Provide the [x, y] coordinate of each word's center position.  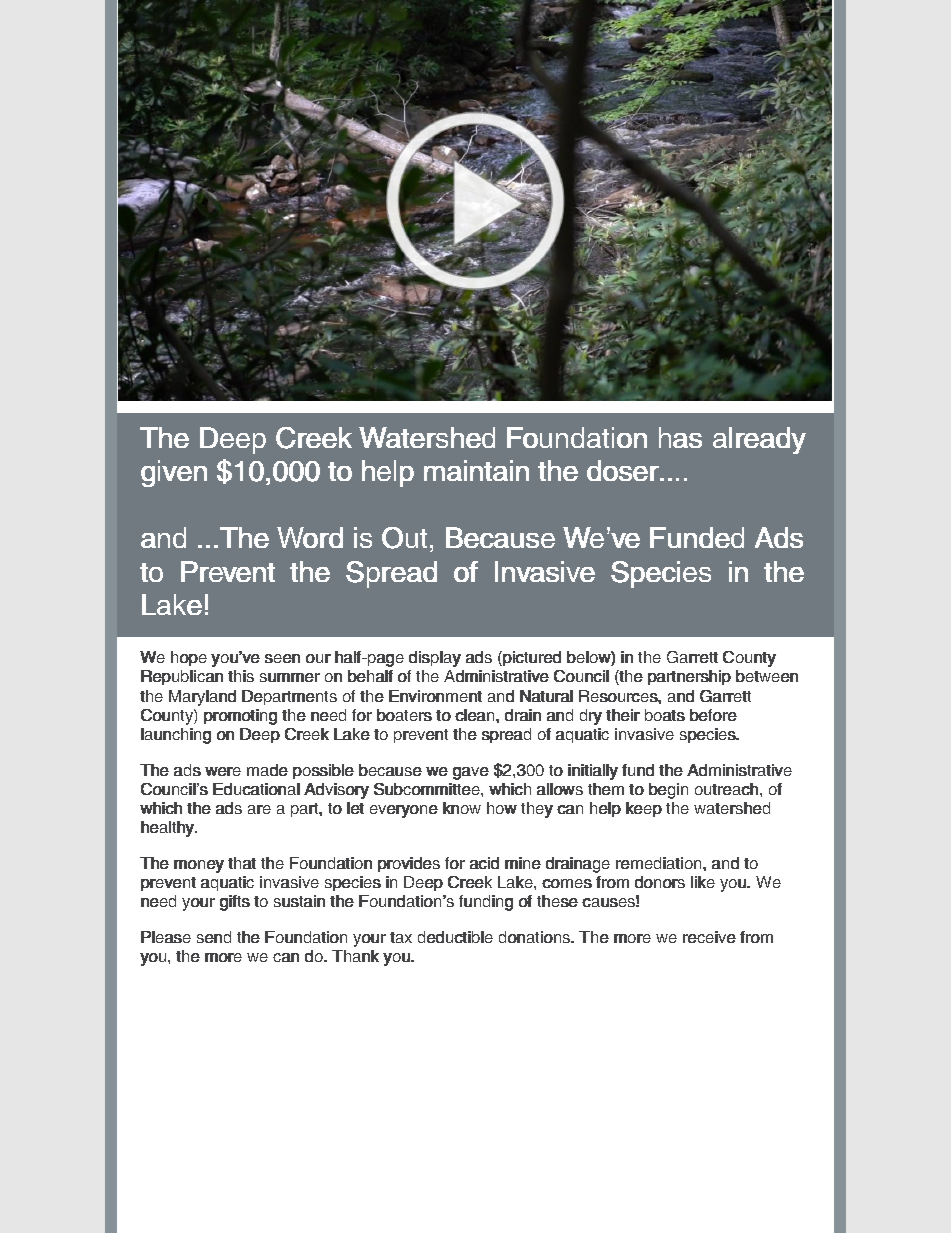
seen [282, 658]
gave [471, 773]
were [223, 771]
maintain [476, 470]
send [214, 937]
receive [709, 937]
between [767, 676]
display [435, 659]
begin [668, 791]
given [174, 473]
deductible [455, 937]
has [680, 437]
